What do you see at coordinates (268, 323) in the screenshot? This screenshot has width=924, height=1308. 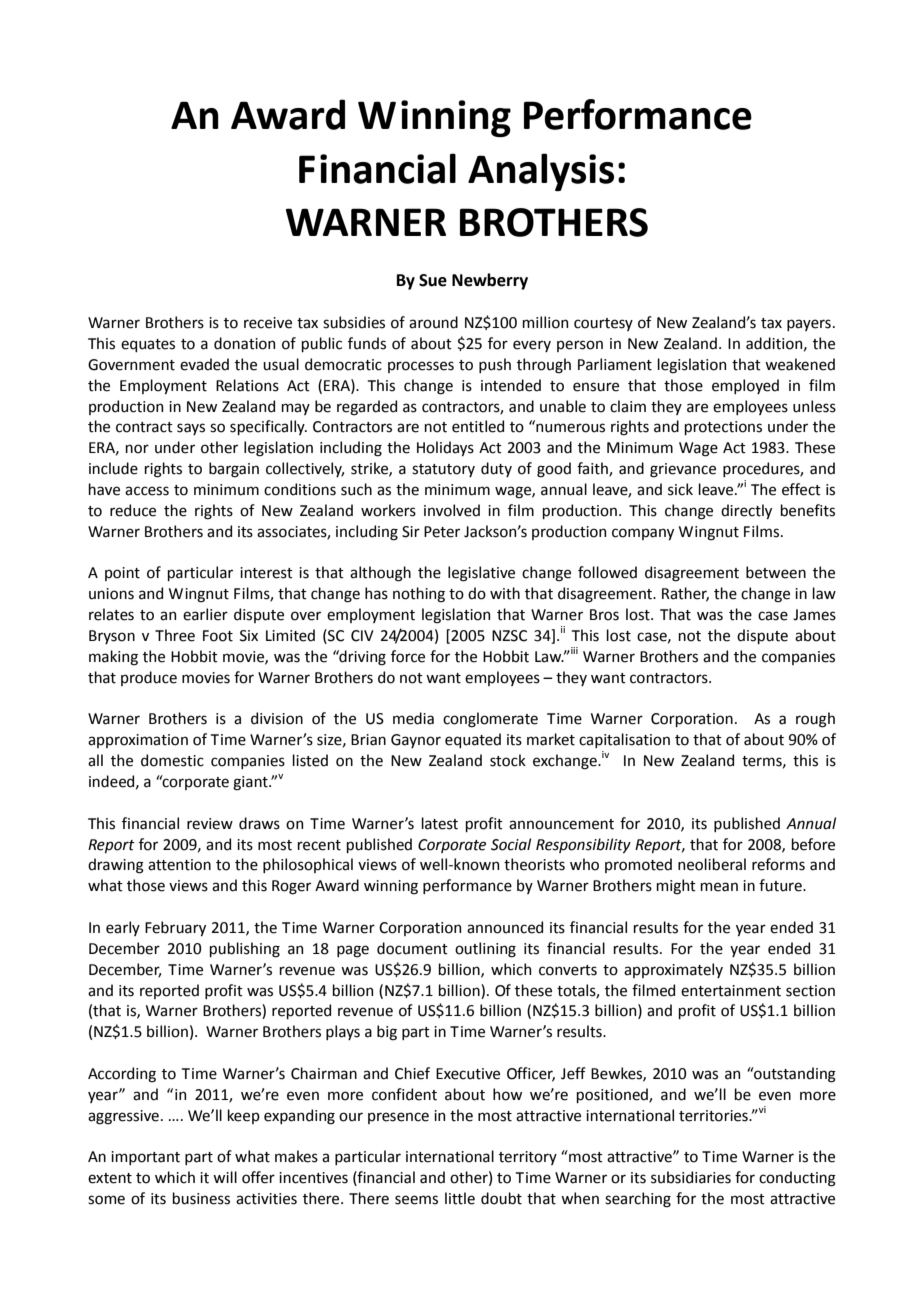 I see `receive` at bounding box center [268, 323].
